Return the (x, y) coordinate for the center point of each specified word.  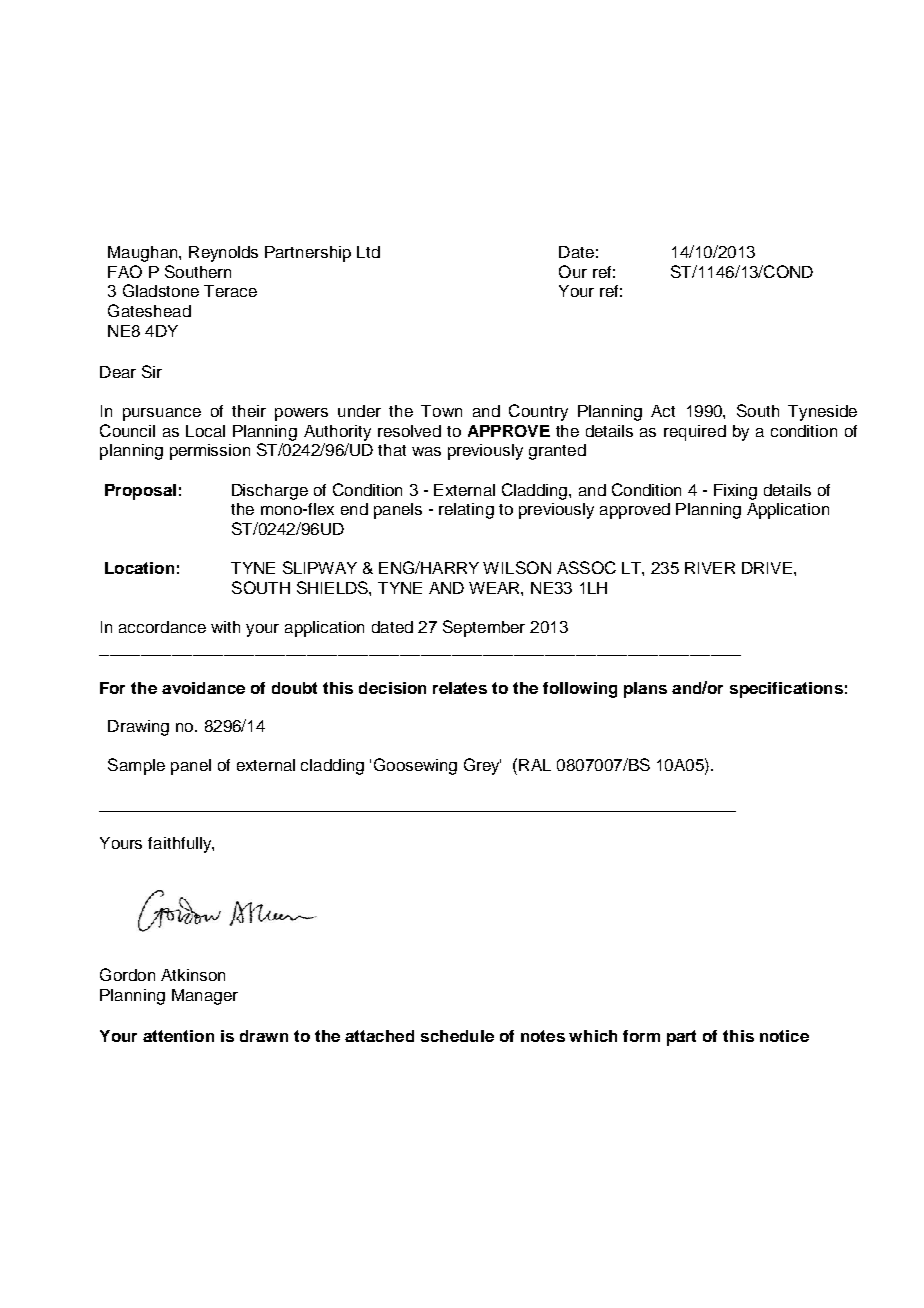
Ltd (368, 252)
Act (663, 411)
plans (645, 690)
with (225, 627)
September (484, 628)
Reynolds (223, 254)
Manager (205, 997)
